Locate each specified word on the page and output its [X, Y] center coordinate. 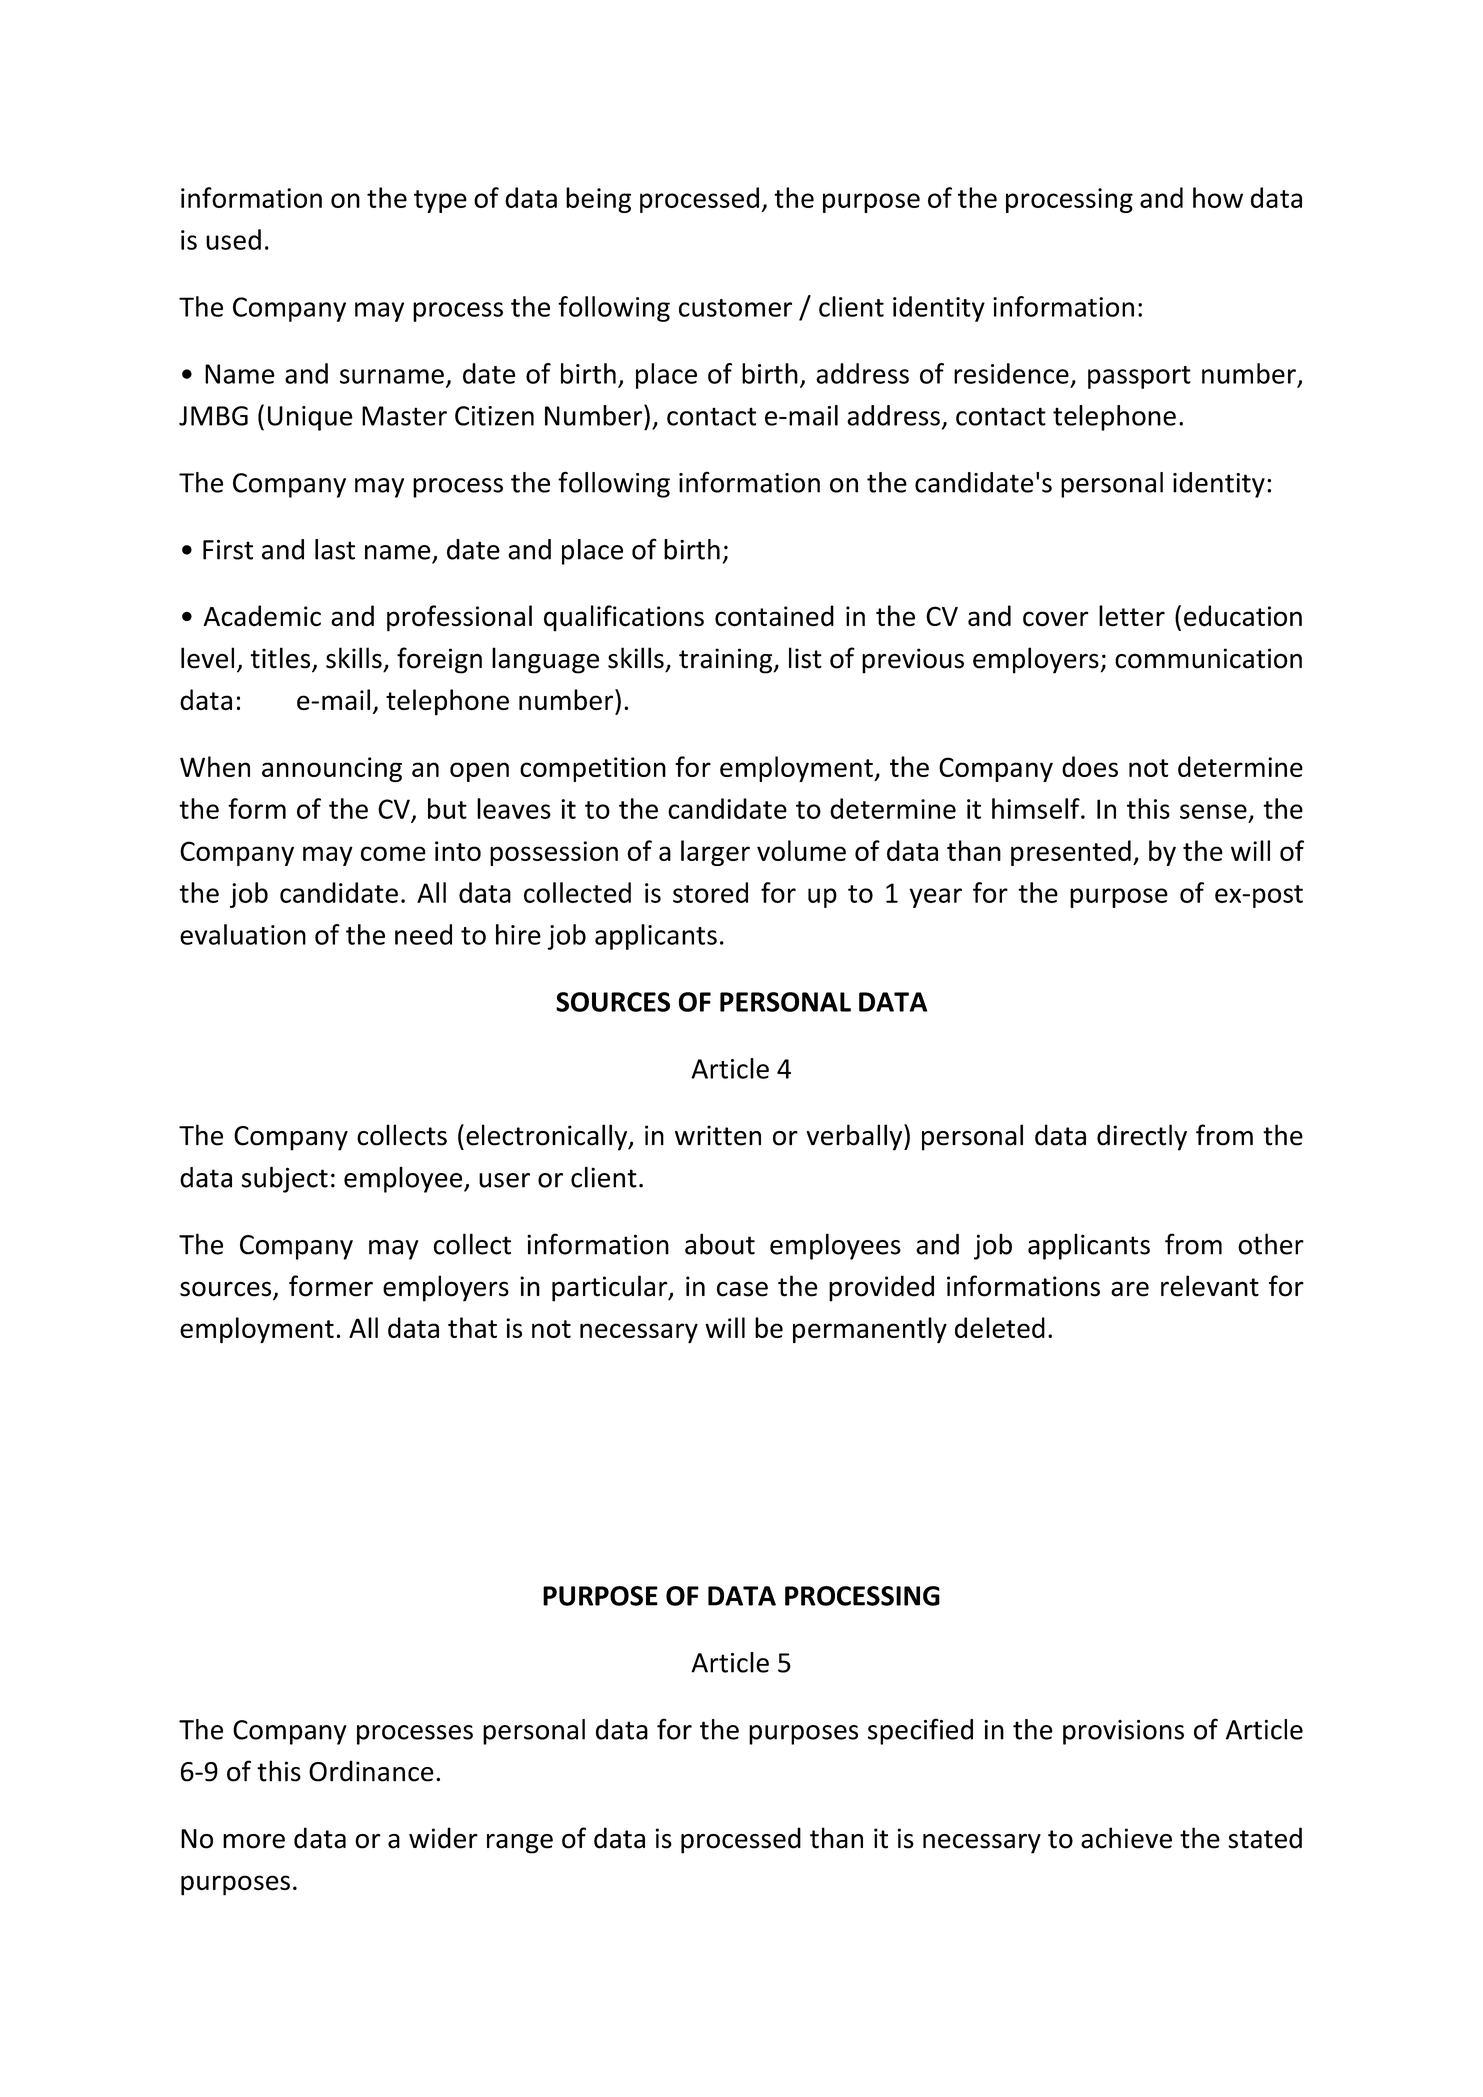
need [423, 934]
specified [920, 1731]
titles [282, 659]
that [472, 1327]
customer [735, 308]
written [718, 1135]
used [233, 239]
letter [1132, 616]
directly [1142, 1137]
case [742, 1289]
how [1218, 197]
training [727, 661]
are [1130, 1289]
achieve [1126, 1838]
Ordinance [371, 1771]
